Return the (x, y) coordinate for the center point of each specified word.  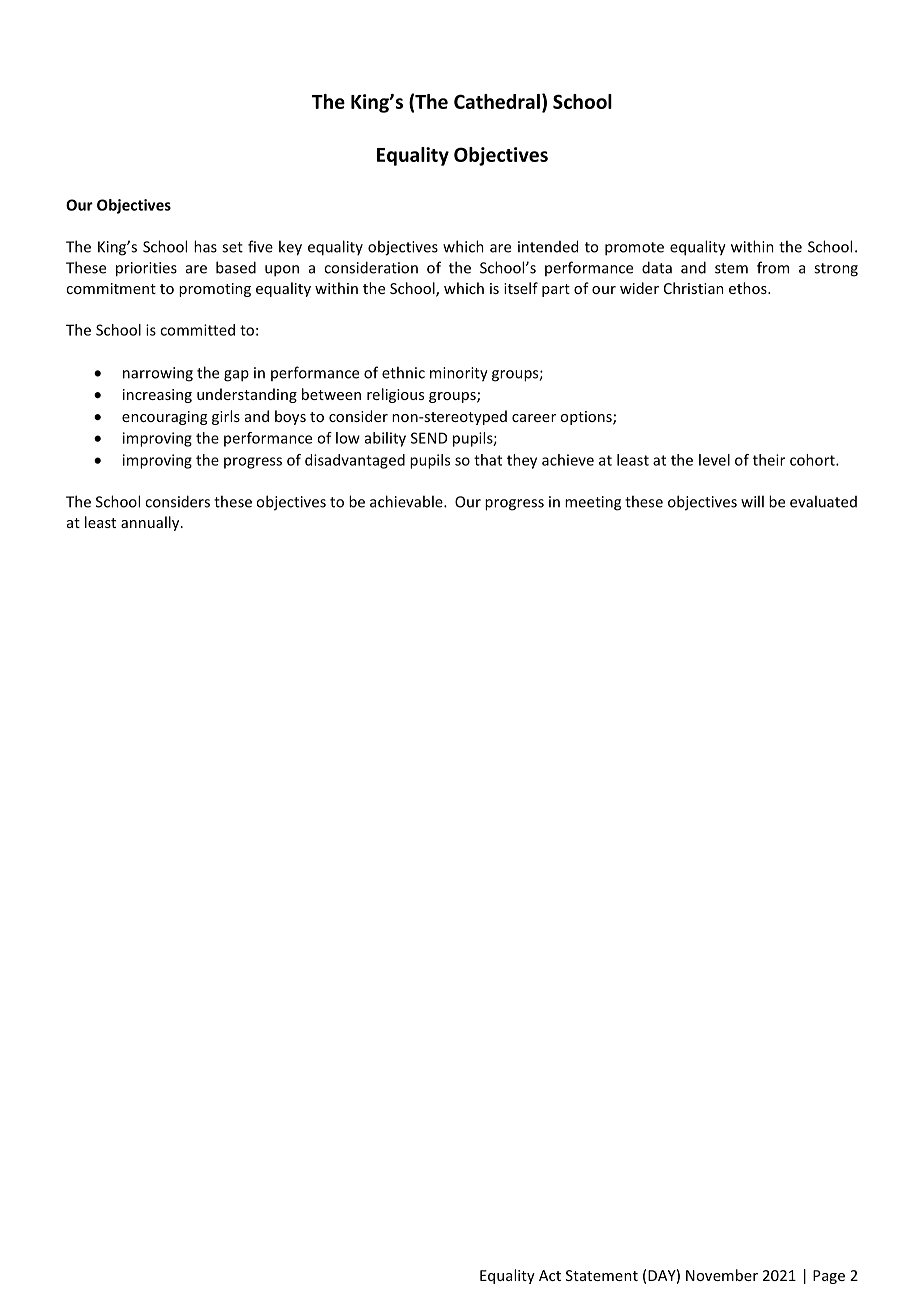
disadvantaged (355, 461)
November (722, 1275)
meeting (593, 503)
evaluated (823, 501)
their (769, 460)
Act (550, 1275)
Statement (602, 1275)
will (752, 501)
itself (521, 288)
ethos (749, 288)
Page (829, 1277)
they (522, 461)
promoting (215, 290)
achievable (407, 501)
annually (151, 523)
